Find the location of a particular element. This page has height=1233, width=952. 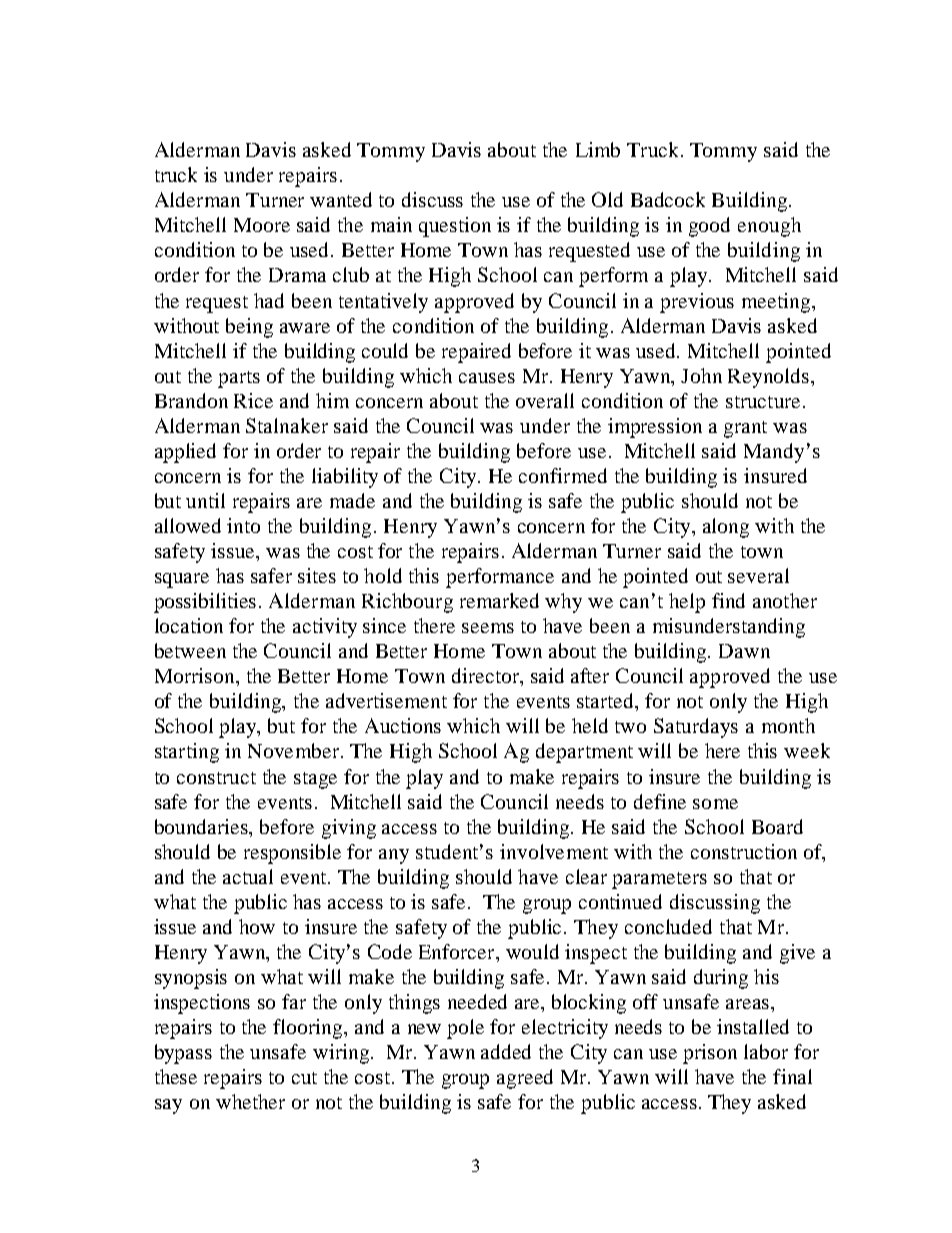

Moore is located at coordinates (262, 225).
